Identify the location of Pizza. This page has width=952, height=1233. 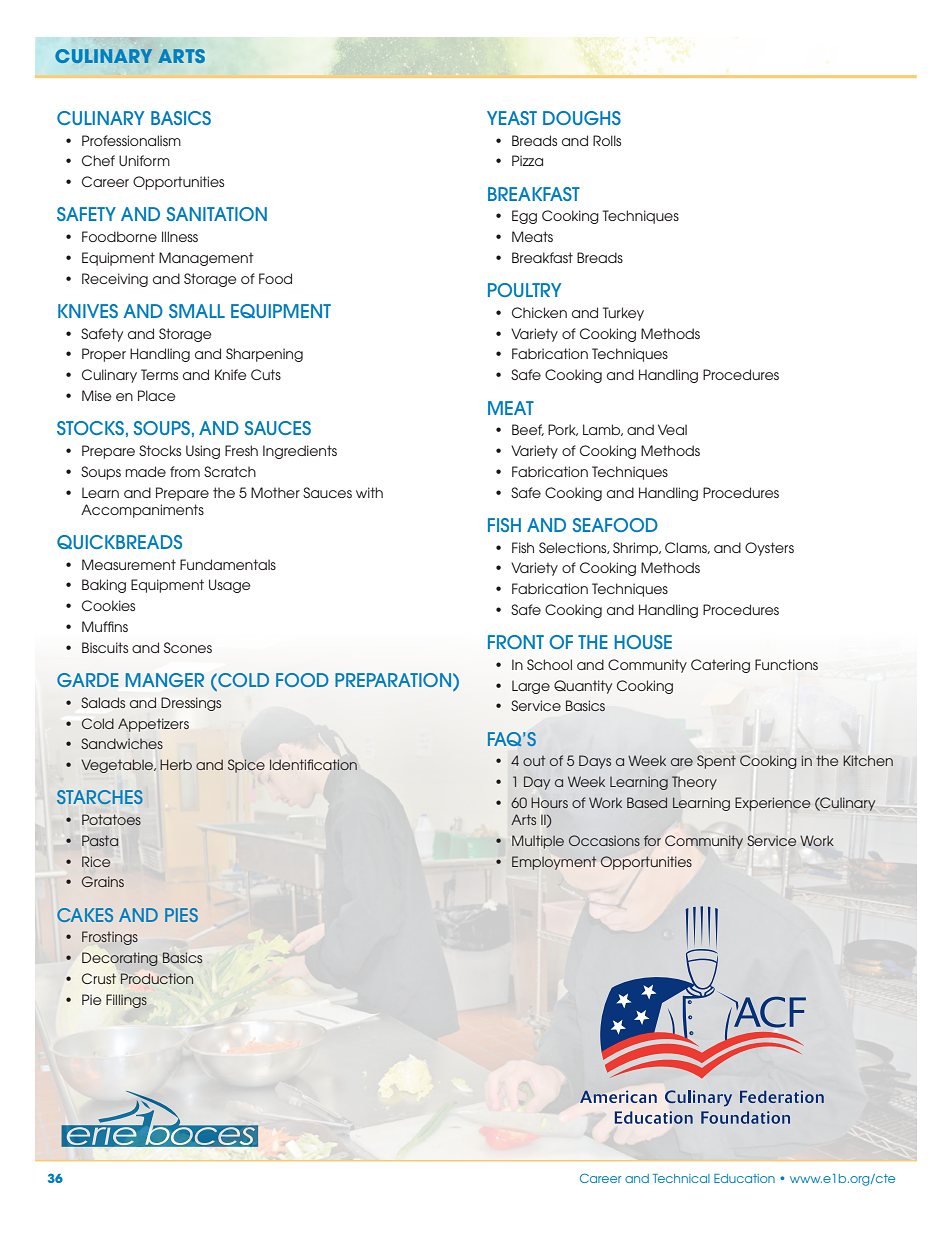
(527, 160).
